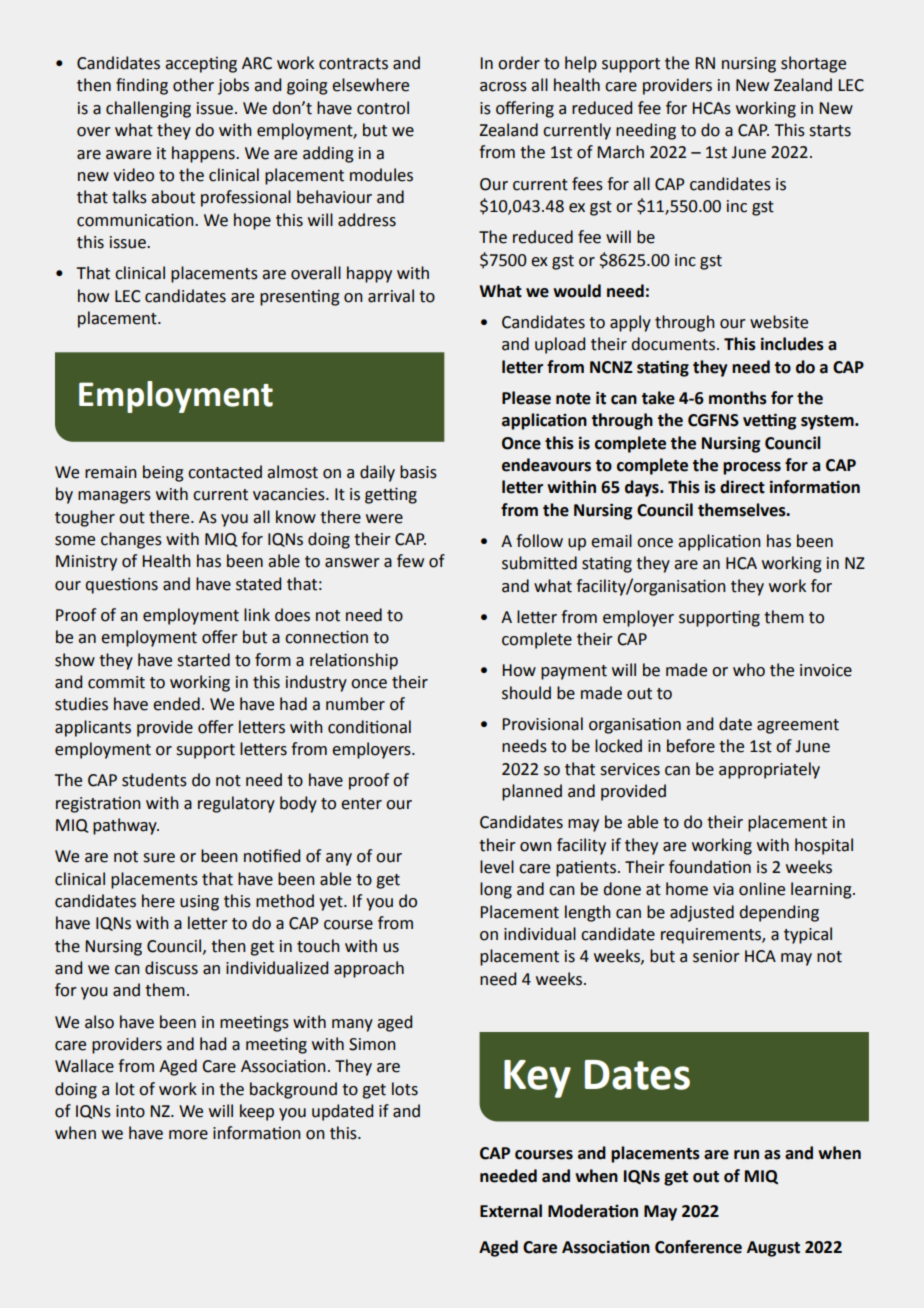  I want to click on foundation, so click(710, 867).
